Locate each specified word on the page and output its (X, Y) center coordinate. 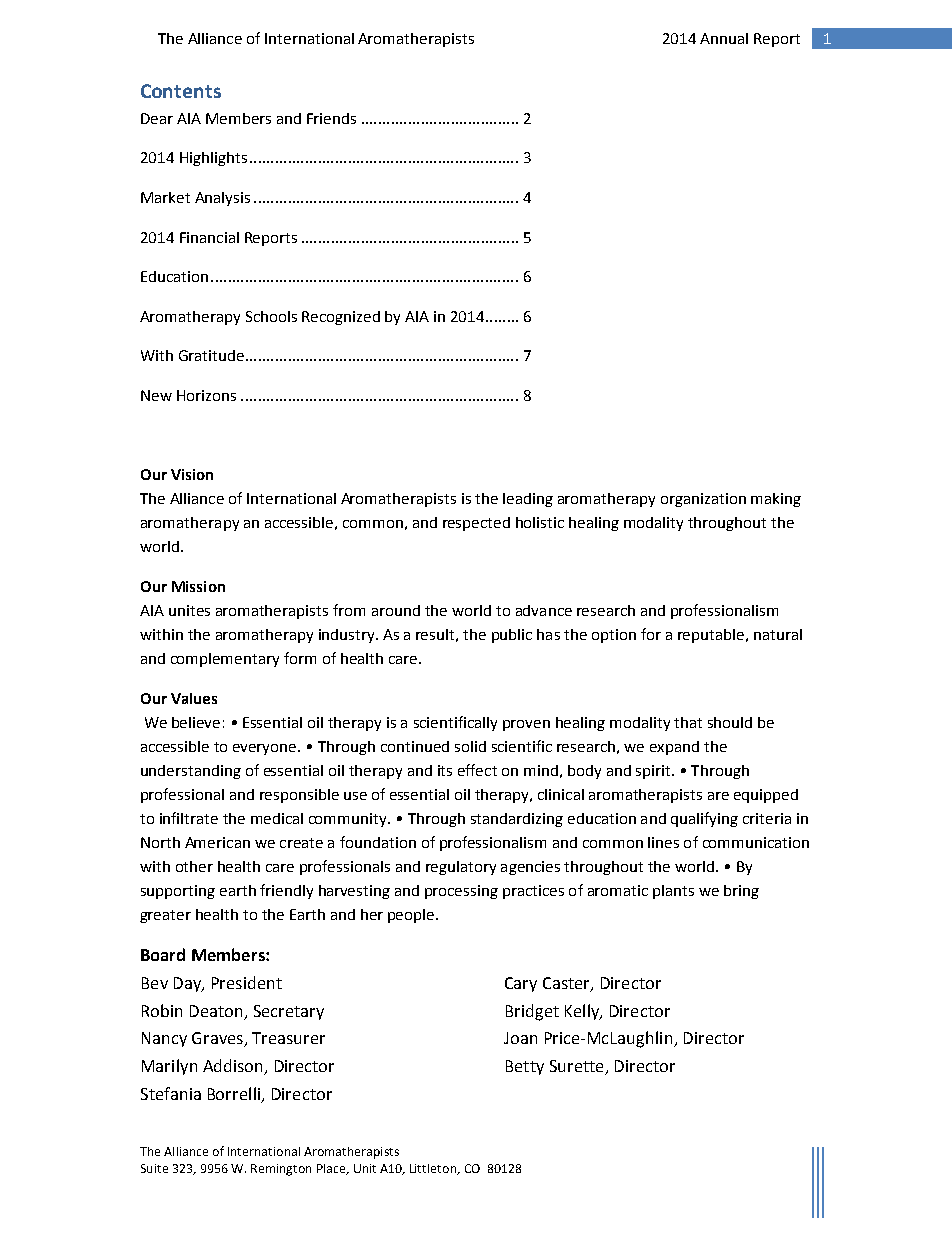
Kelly (583, 1012)
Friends (331, 118)
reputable (711, 636)
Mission (198, 586)
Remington (281, 1170)
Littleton (434, 1169)
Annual (724, 38)
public (512, 636)
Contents (181, 91)
